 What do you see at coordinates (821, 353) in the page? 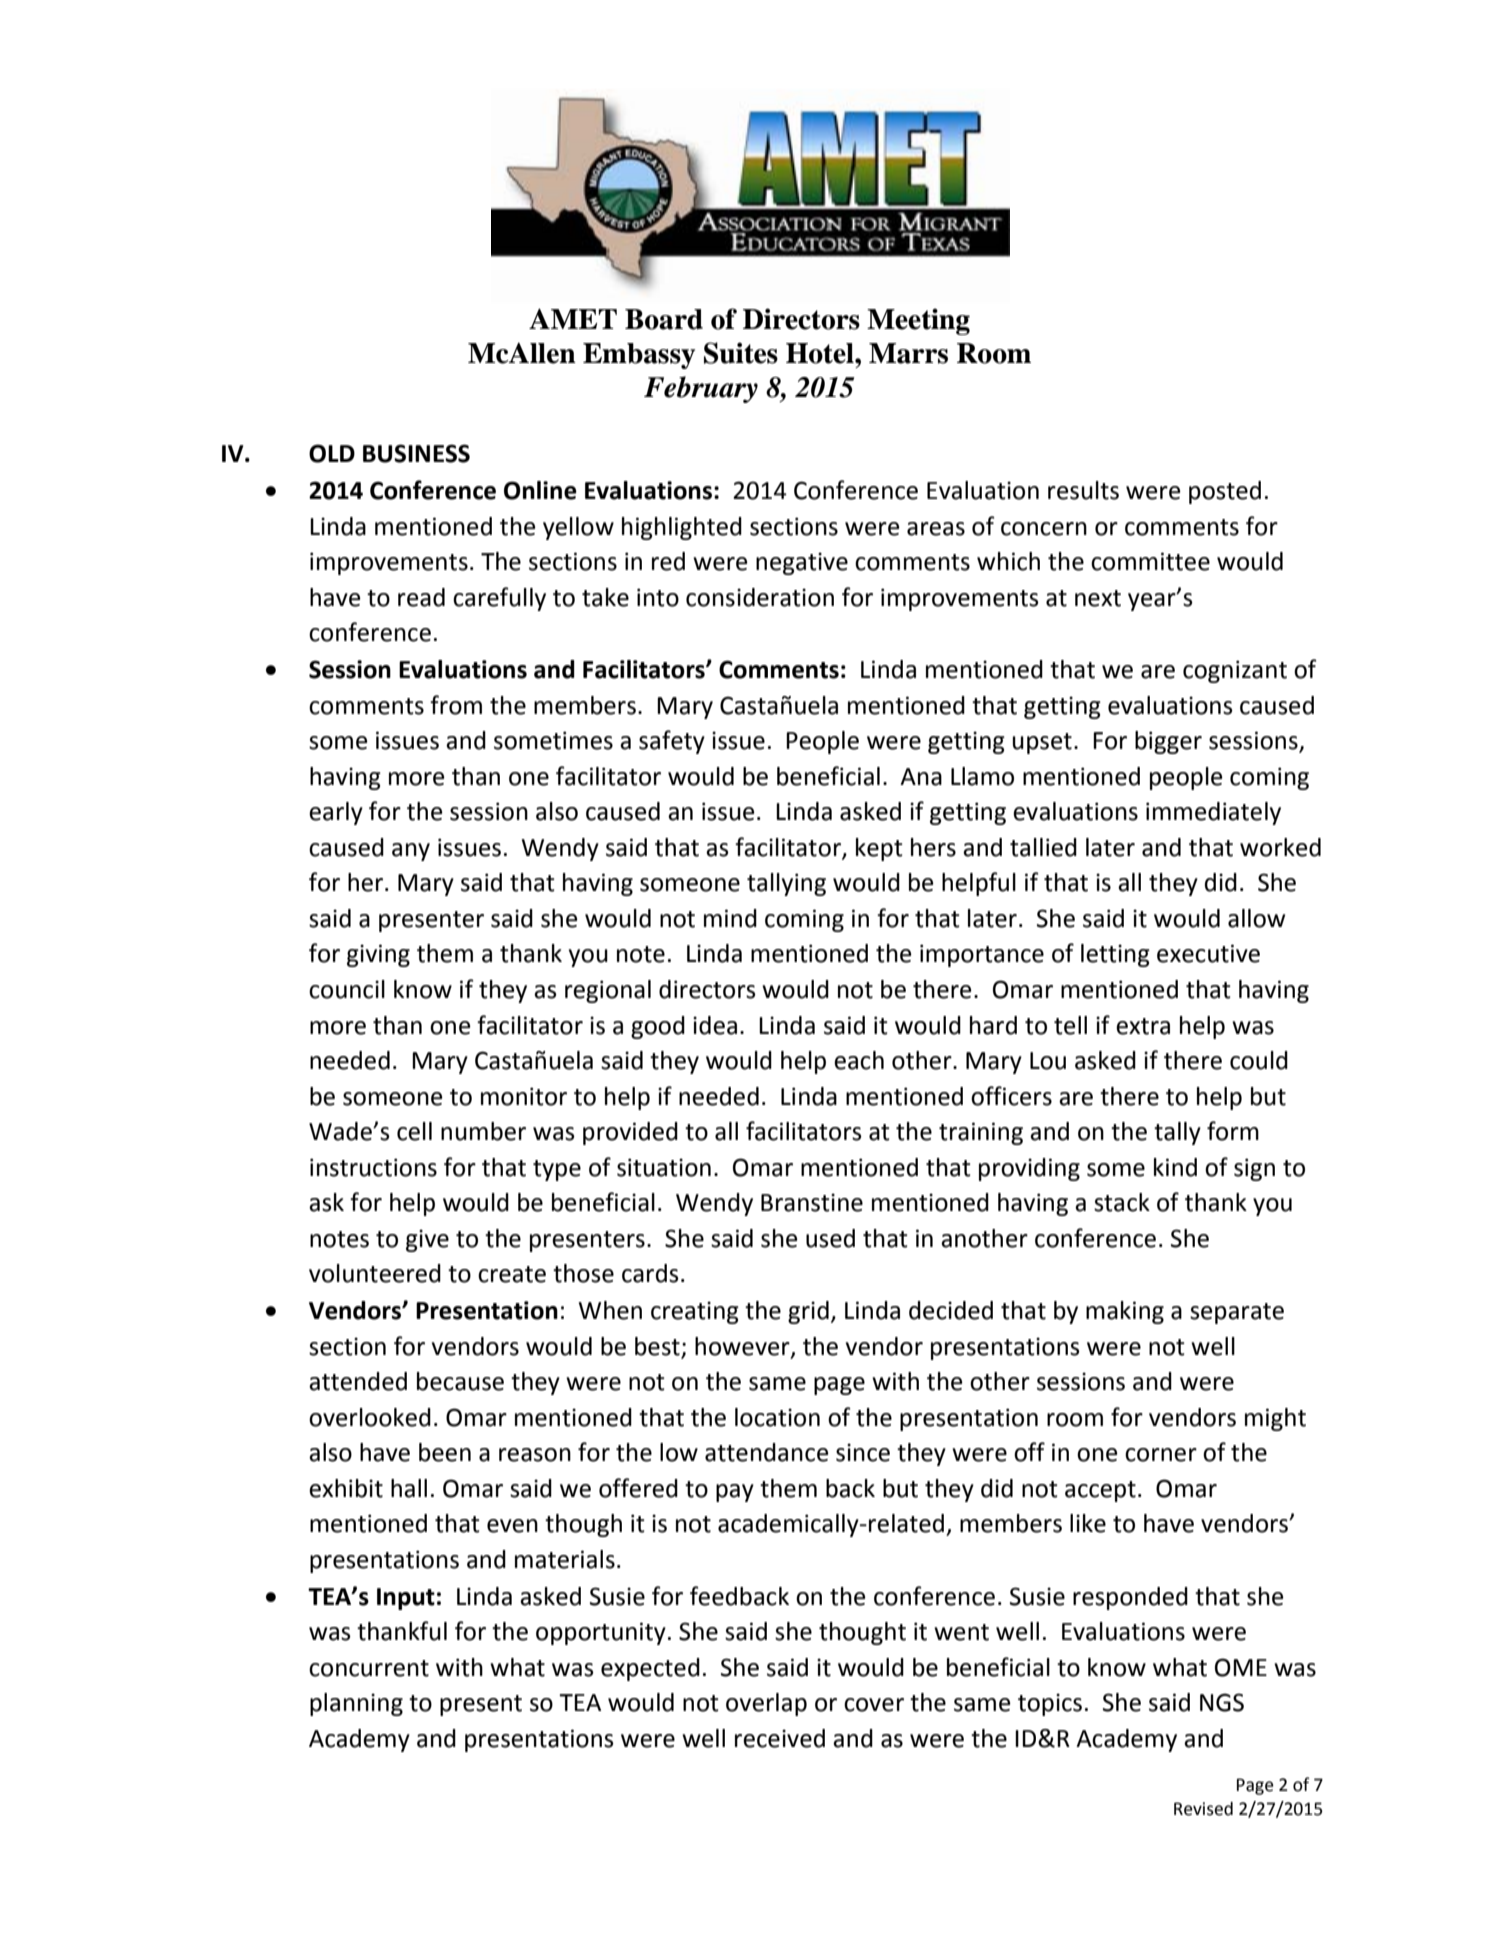
I see `Hotel` at bounding box center [821, 353].
